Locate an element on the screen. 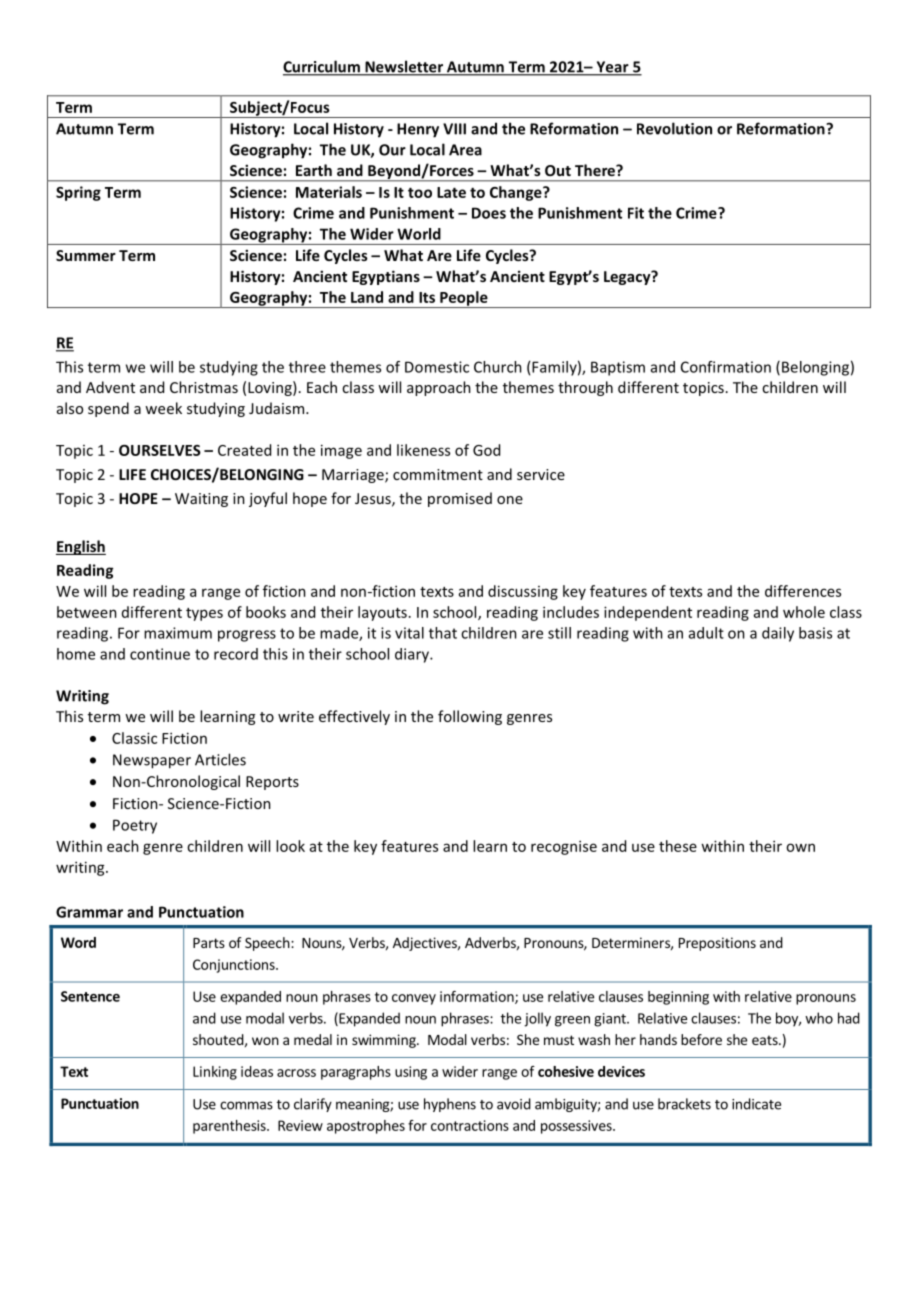 This screenshot has height=1308, width=924. VIII is located at coordinates (454, 129).
